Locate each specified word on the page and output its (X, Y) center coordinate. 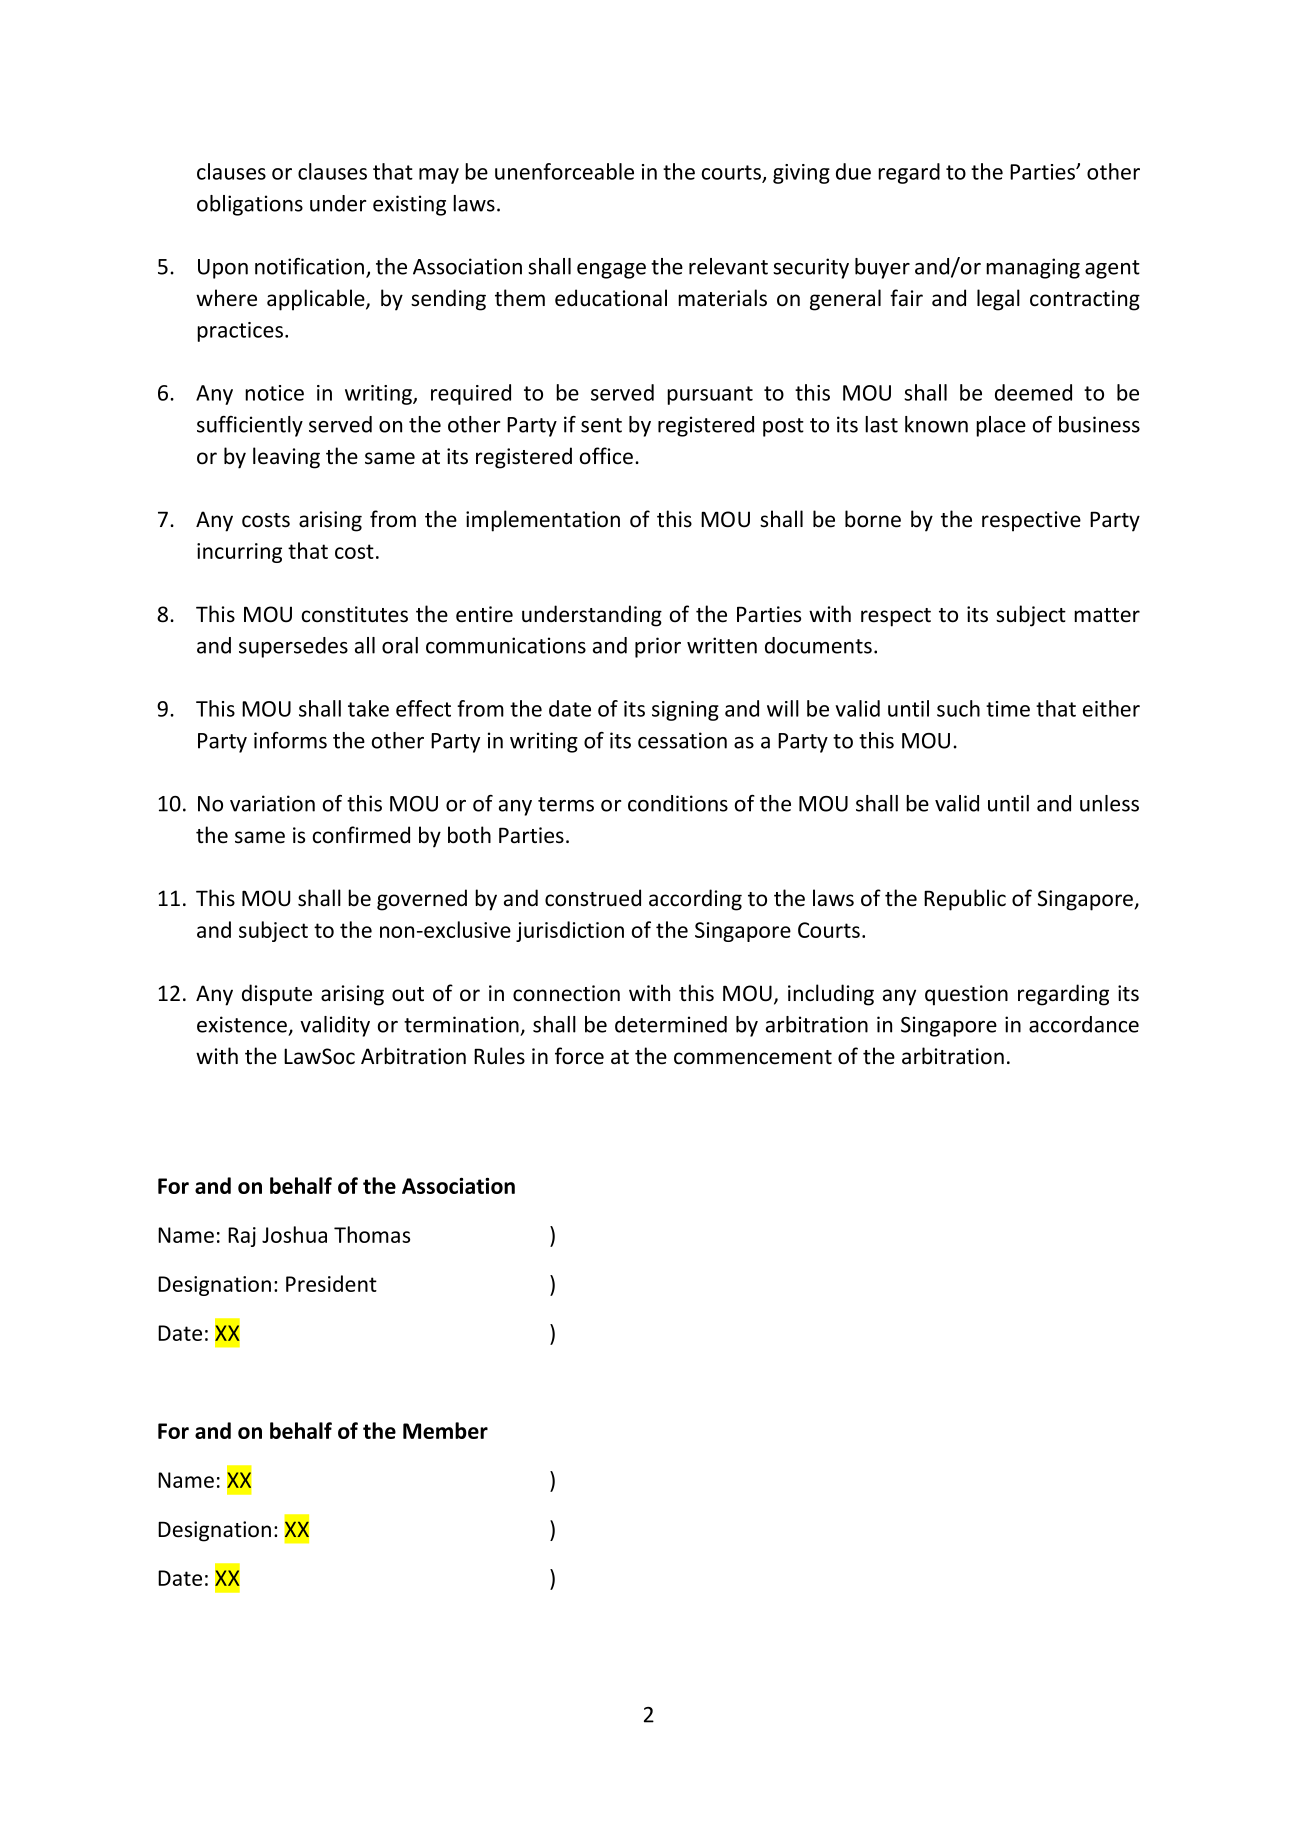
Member (445, 1430)
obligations (250, 205)
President (331, 1283)
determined (671, 1024)
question (966, 995)
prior (658, 647)
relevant (728, 266)
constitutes (355, 614)
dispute (277, 995)
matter (1107, 615)
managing (1033, 268)
